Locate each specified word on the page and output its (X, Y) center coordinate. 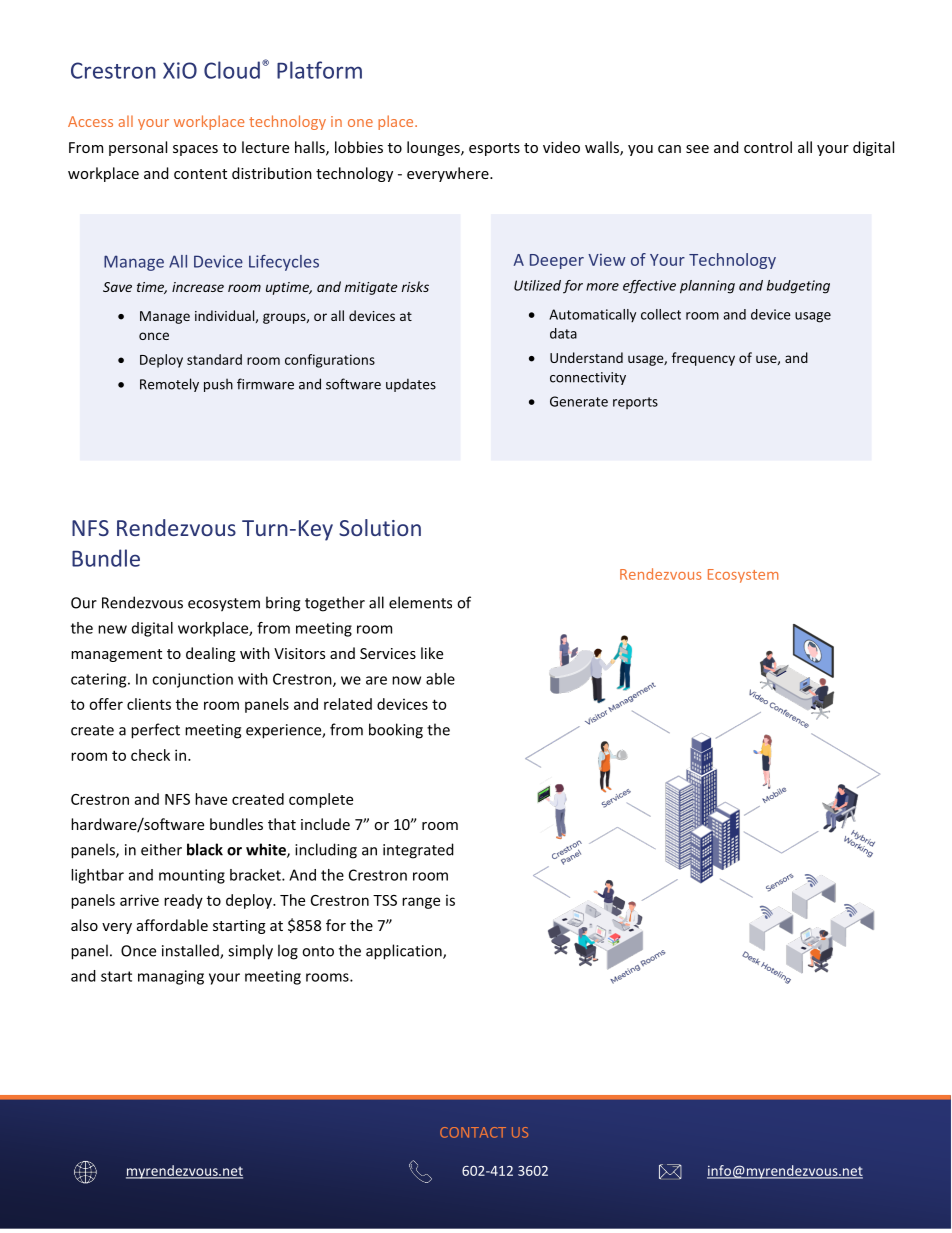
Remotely (169, 385)
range (421, 903)
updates (411, 385)
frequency (703, 359)
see (697, 149)
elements (420, 602)
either (161, 849)
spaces (195, 150)
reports (635, 403)
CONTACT (473, 1132)
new (112, 629)
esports (494, 149)
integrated (418, 851)
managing (171, 977)
